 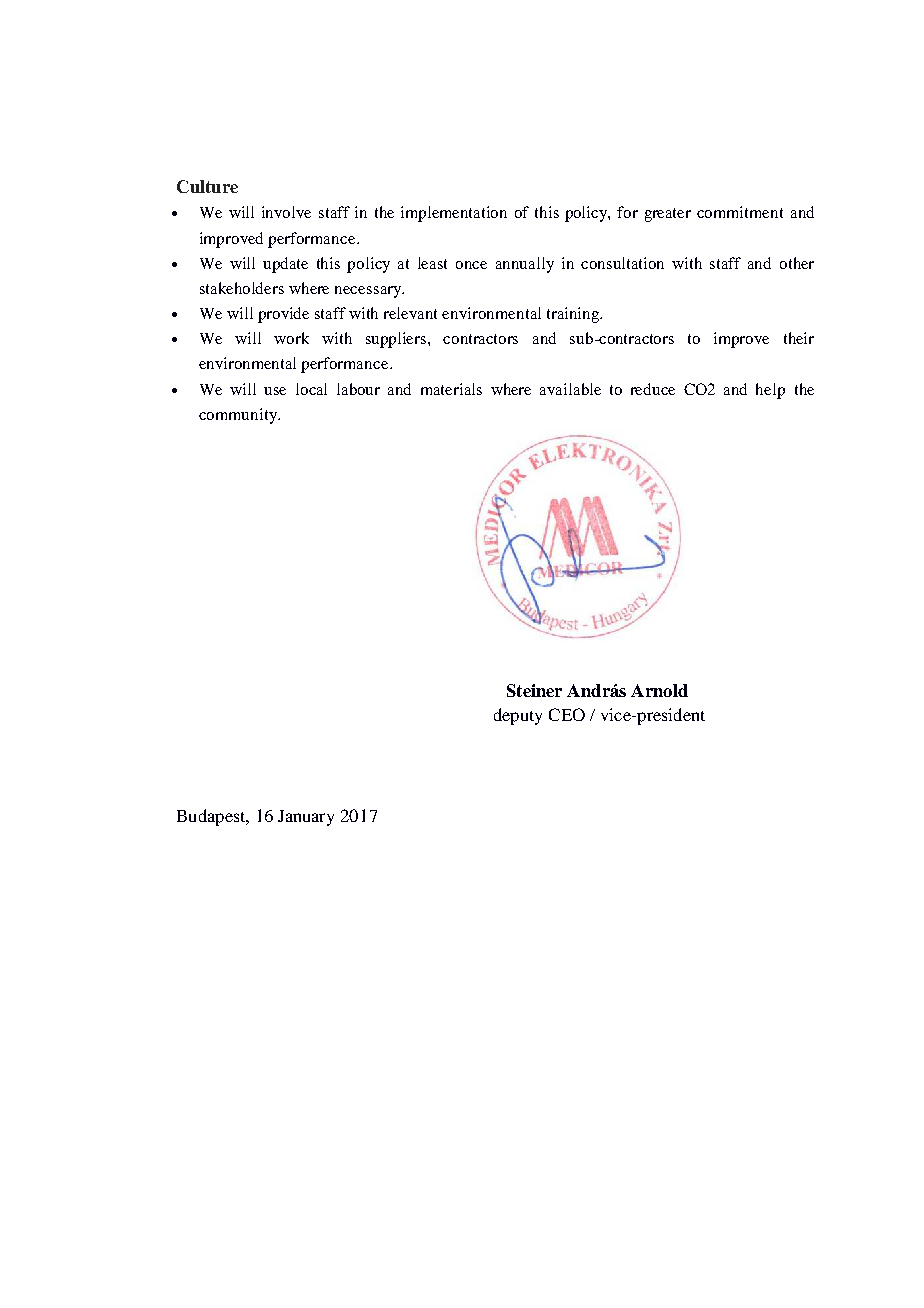 What do you see at coordinates (454, 214) in the screenshot?
I see `implementation` at bounding box center [454, 214].
